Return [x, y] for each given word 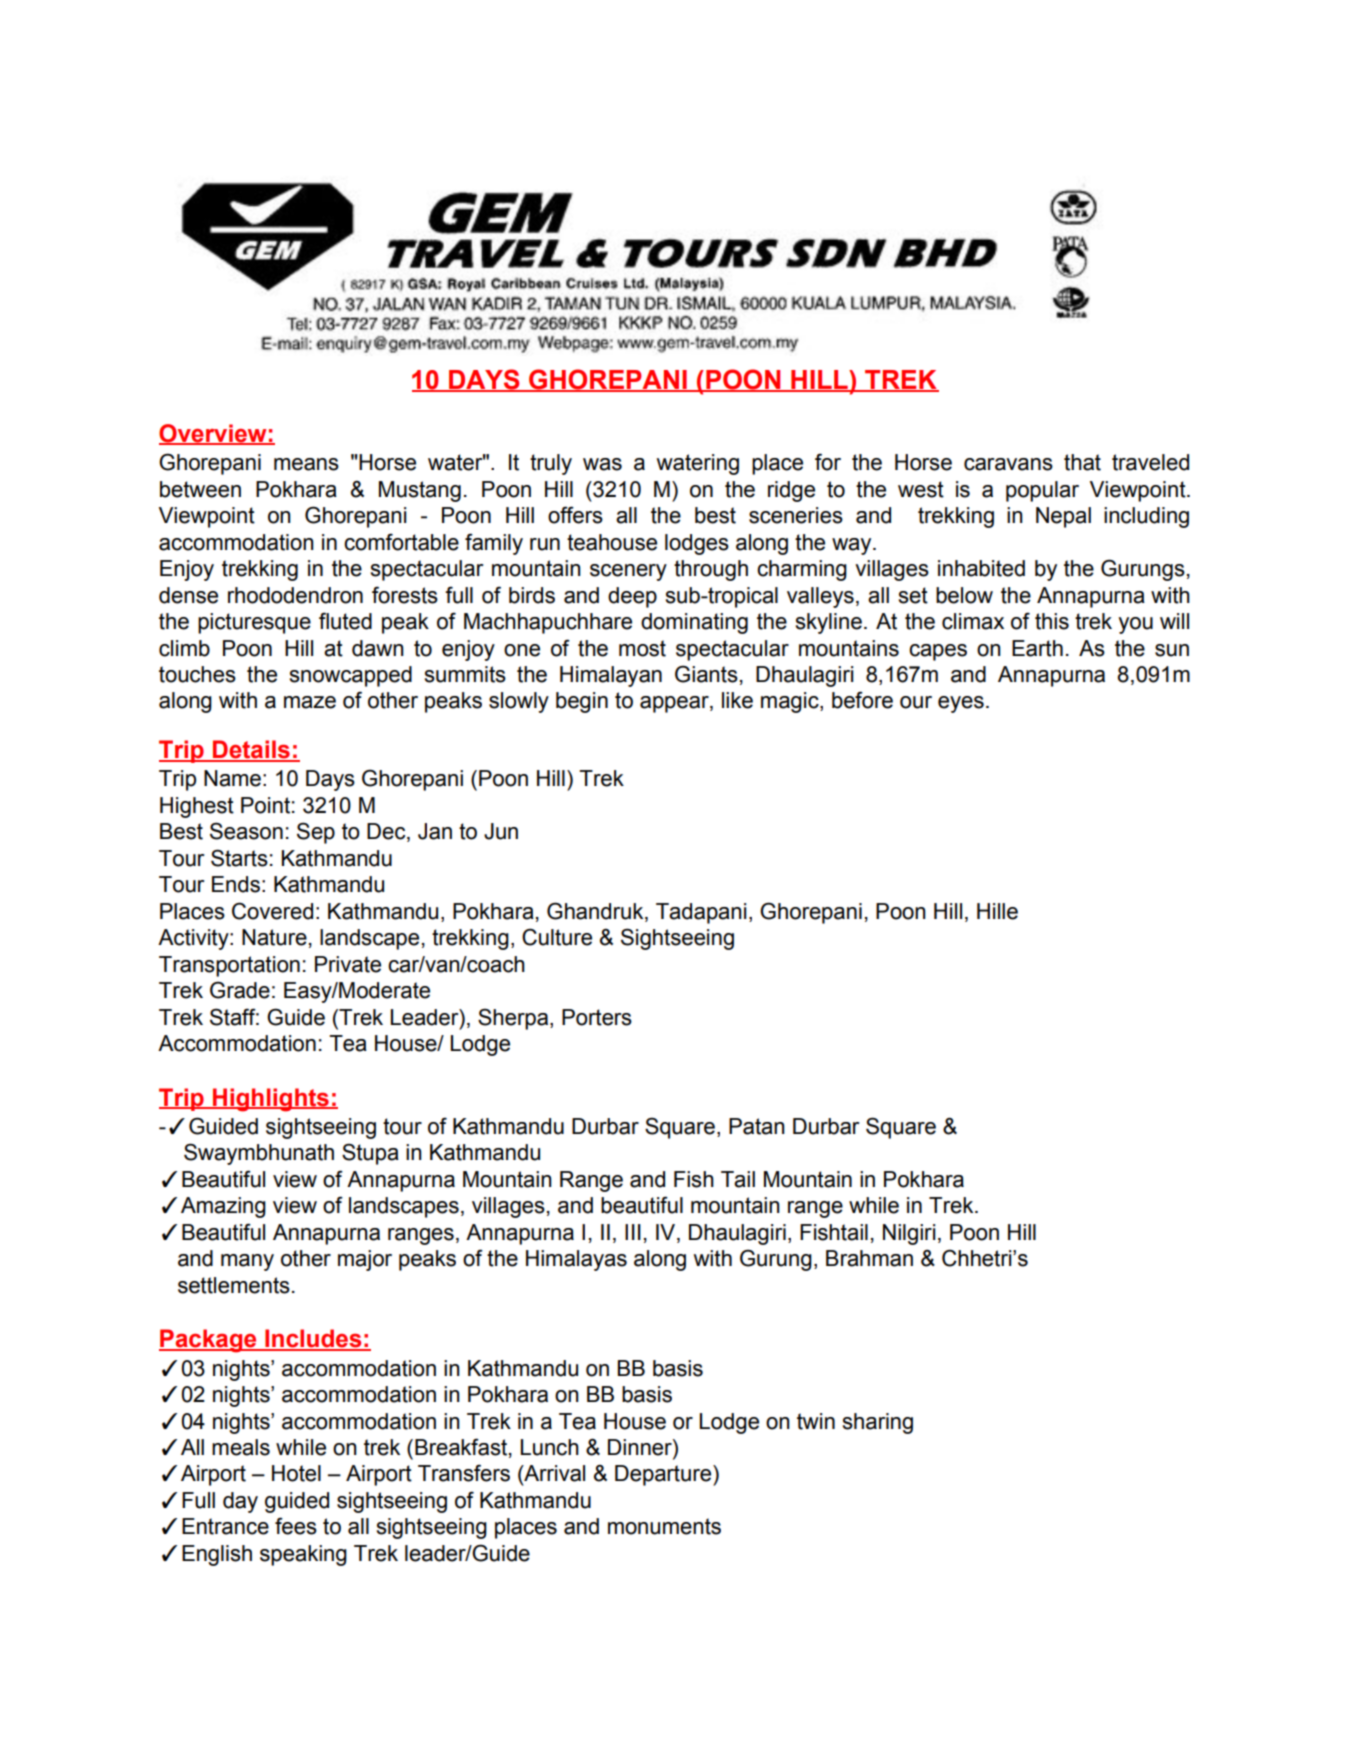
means [306, 464]
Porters [597, 1017]
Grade [240, 990]
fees [296, 1526]
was [602, 464]
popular [1042, 491]
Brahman [869, 1258]
